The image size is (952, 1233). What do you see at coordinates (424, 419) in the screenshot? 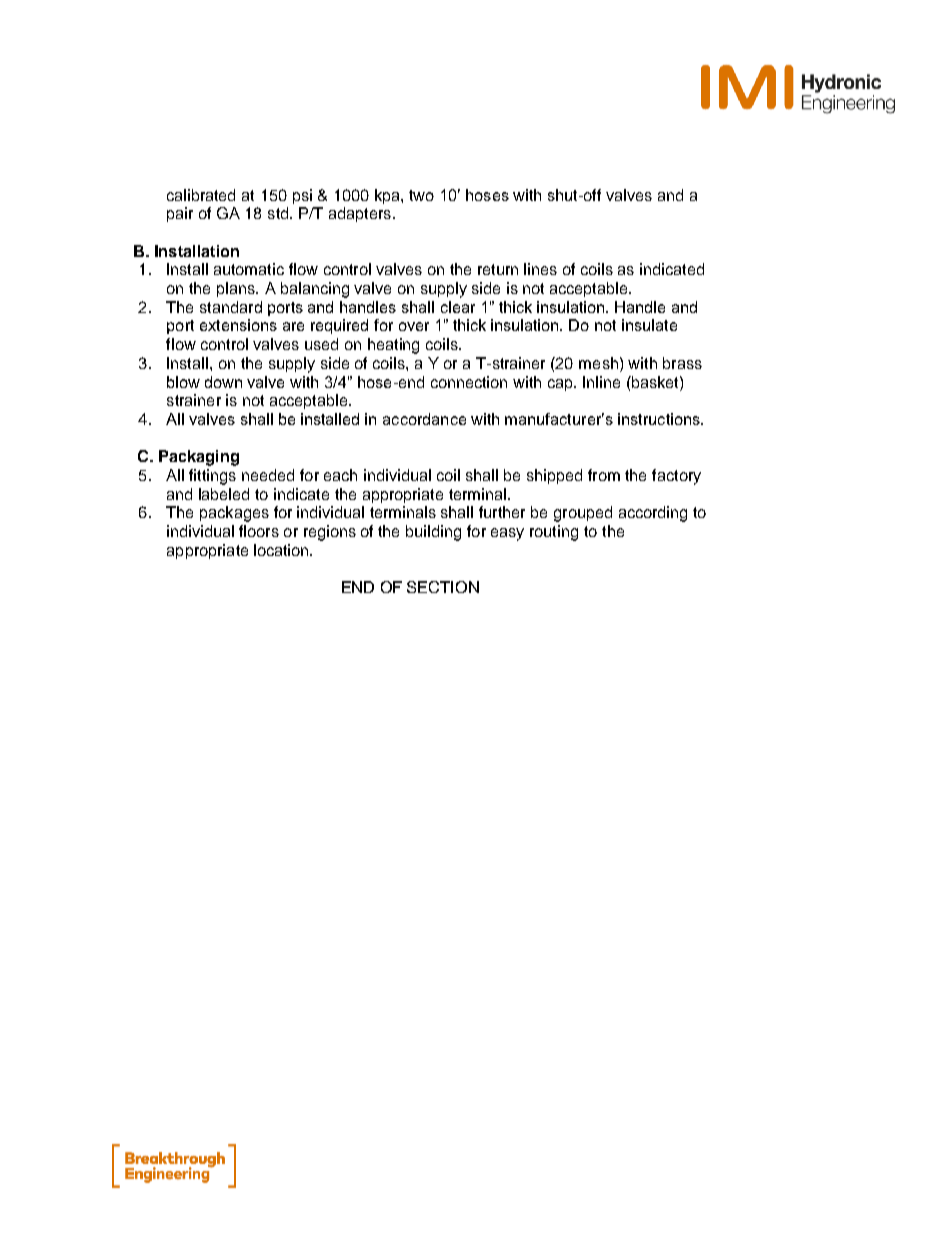
I see `accordance` at bounding box center [424, 419].
